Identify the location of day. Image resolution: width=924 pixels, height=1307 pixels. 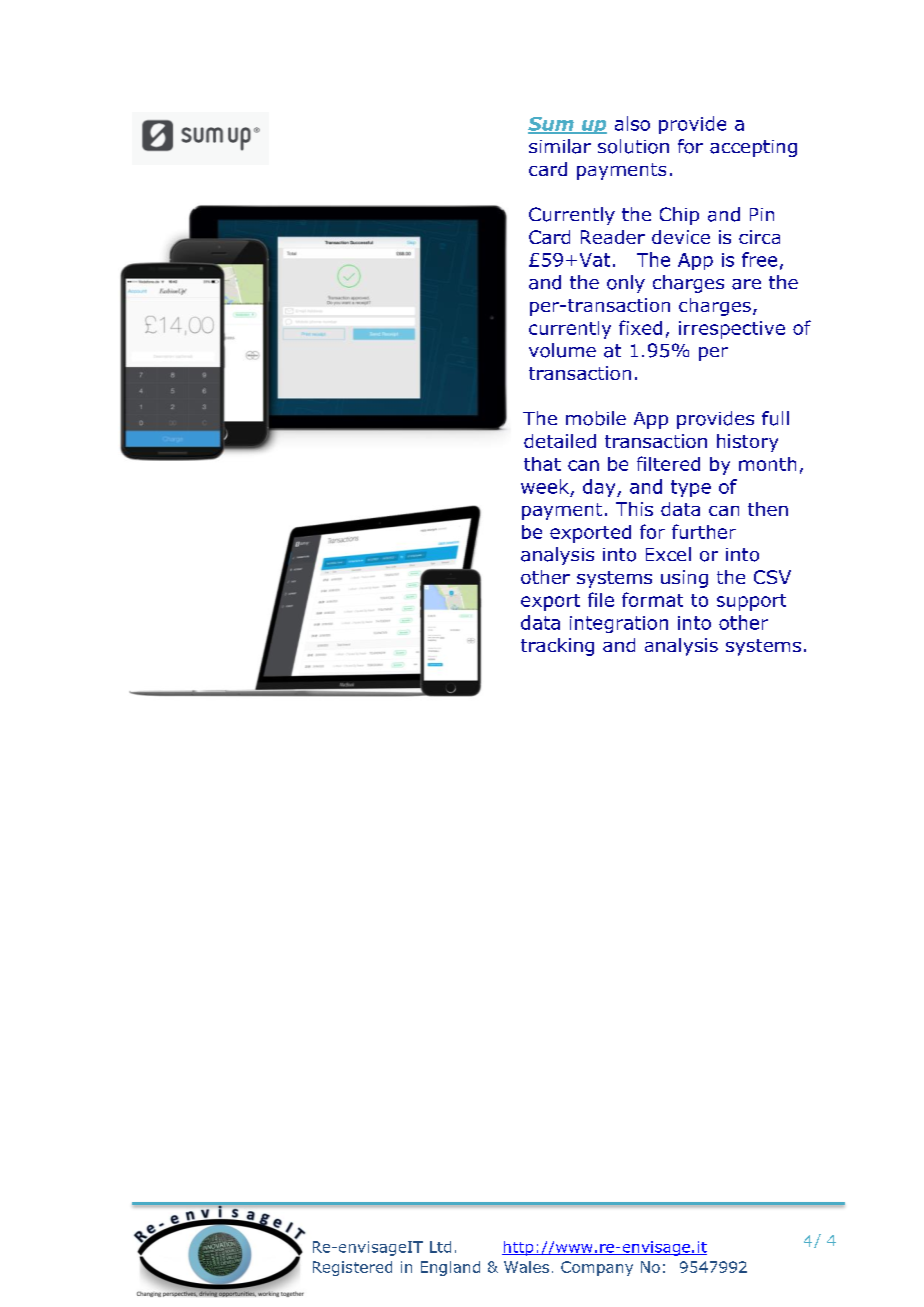
(600, 488).
